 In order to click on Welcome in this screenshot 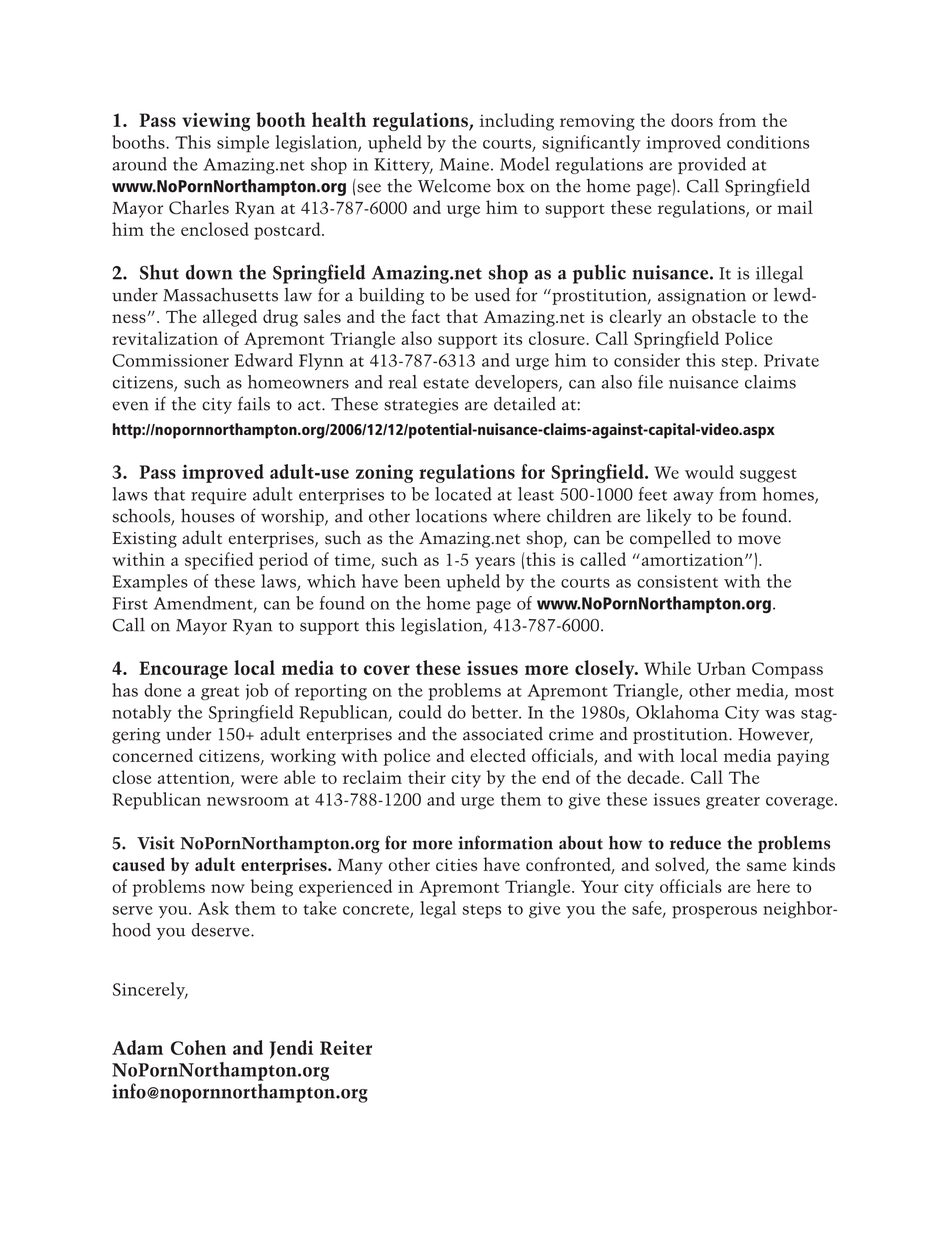, I will do `click(454, 186)`.
